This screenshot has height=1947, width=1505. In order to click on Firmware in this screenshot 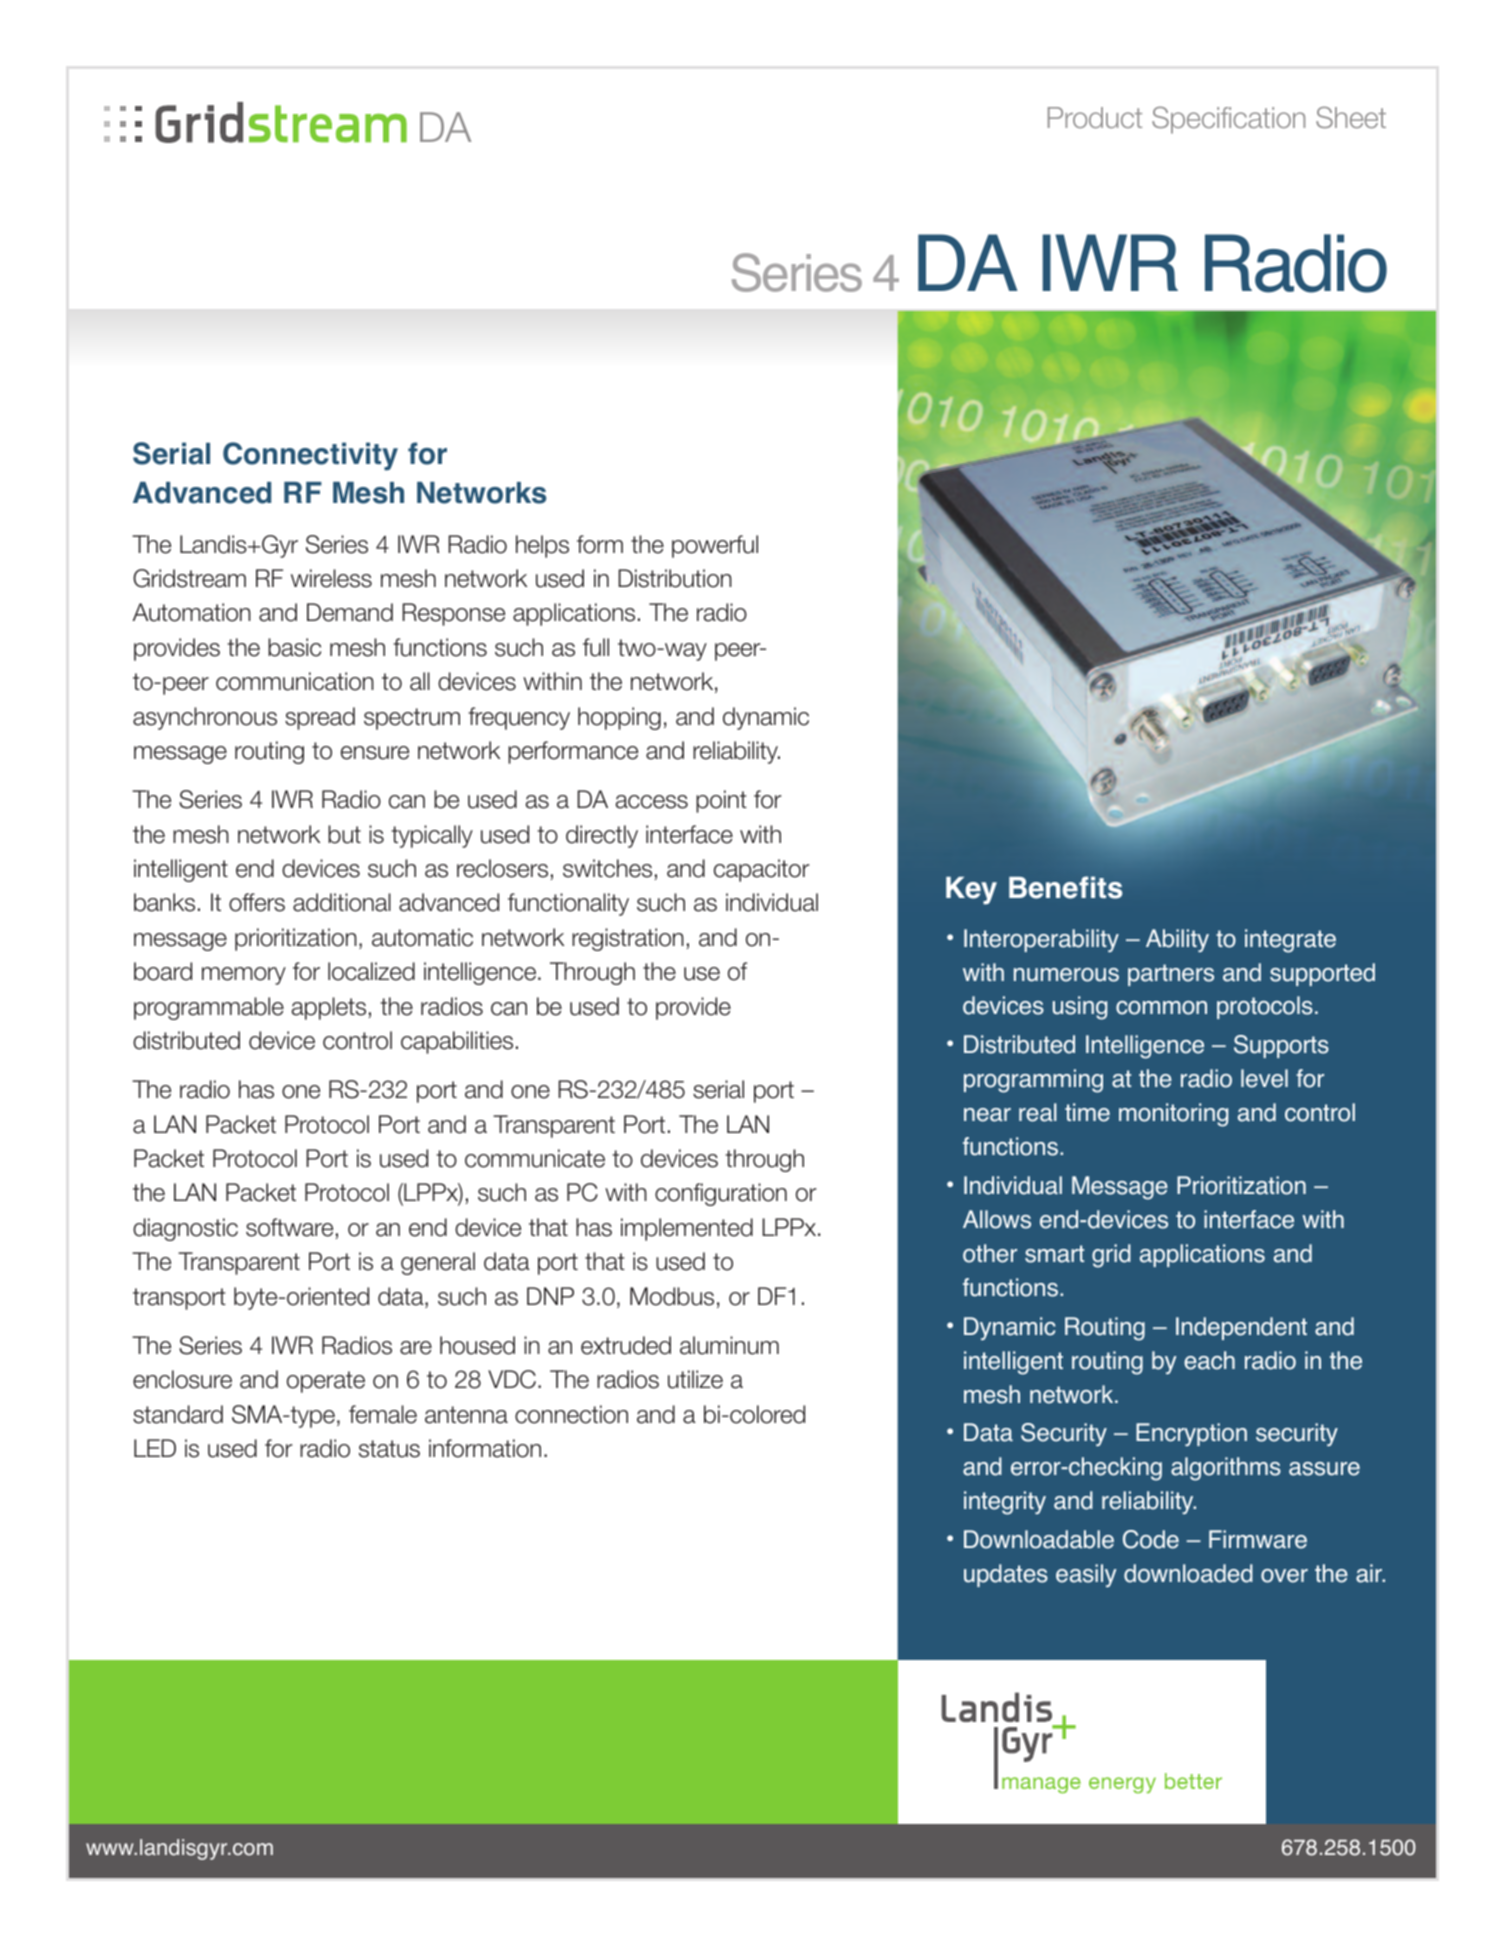, I will do `click(1258, 1539)`.
